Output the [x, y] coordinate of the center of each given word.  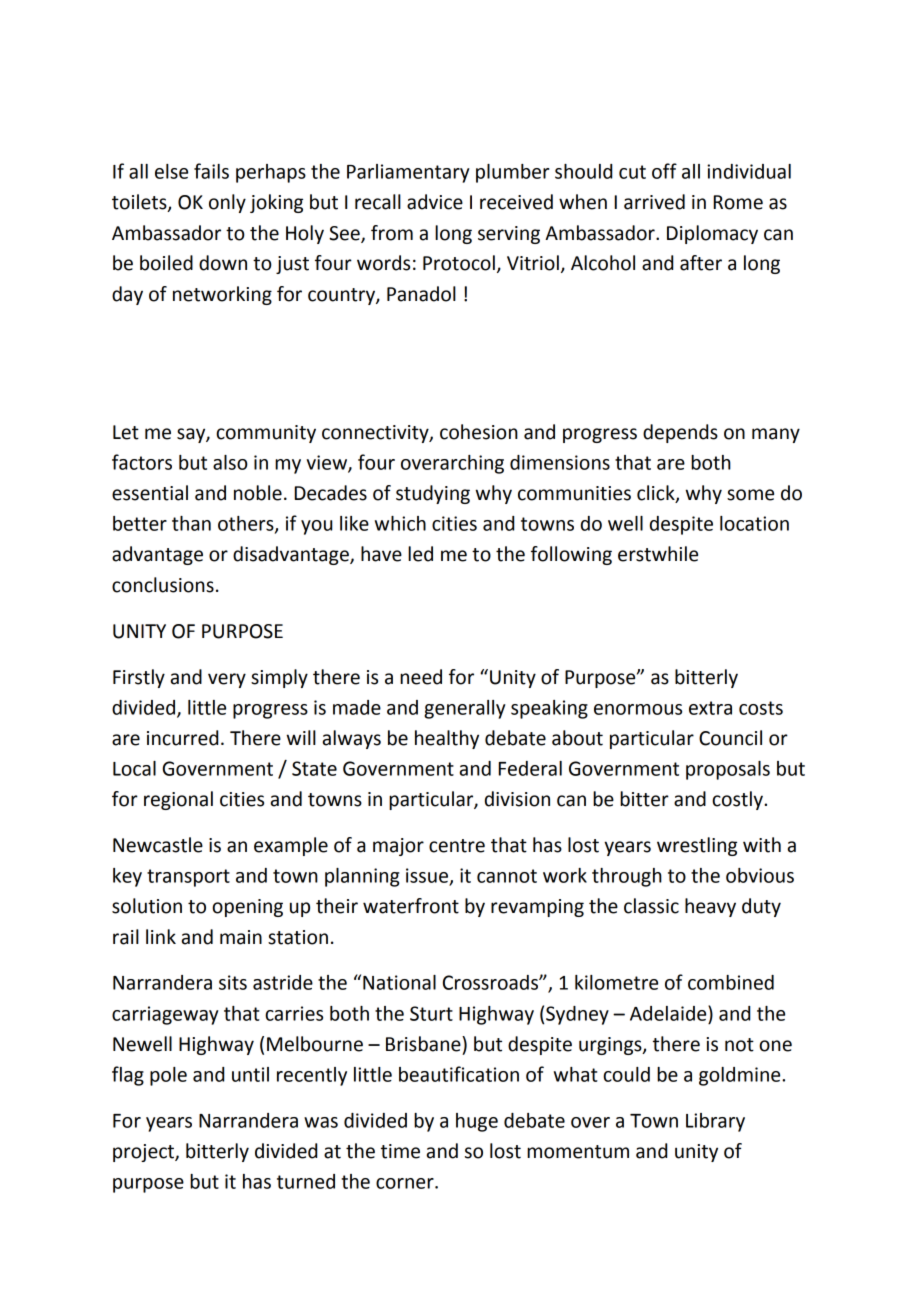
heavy [710, 907]
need [421, 677]
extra [710, 708]
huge [477, 1122]
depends [680, 433]
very [227, 680]
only [227, 203]
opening [247, 908]
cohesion [479, 432]
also [230, 462]
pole [168, 1076]
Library [715, 1122]
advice [435, 202]
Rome [738, 202]
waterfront [411, 906]
